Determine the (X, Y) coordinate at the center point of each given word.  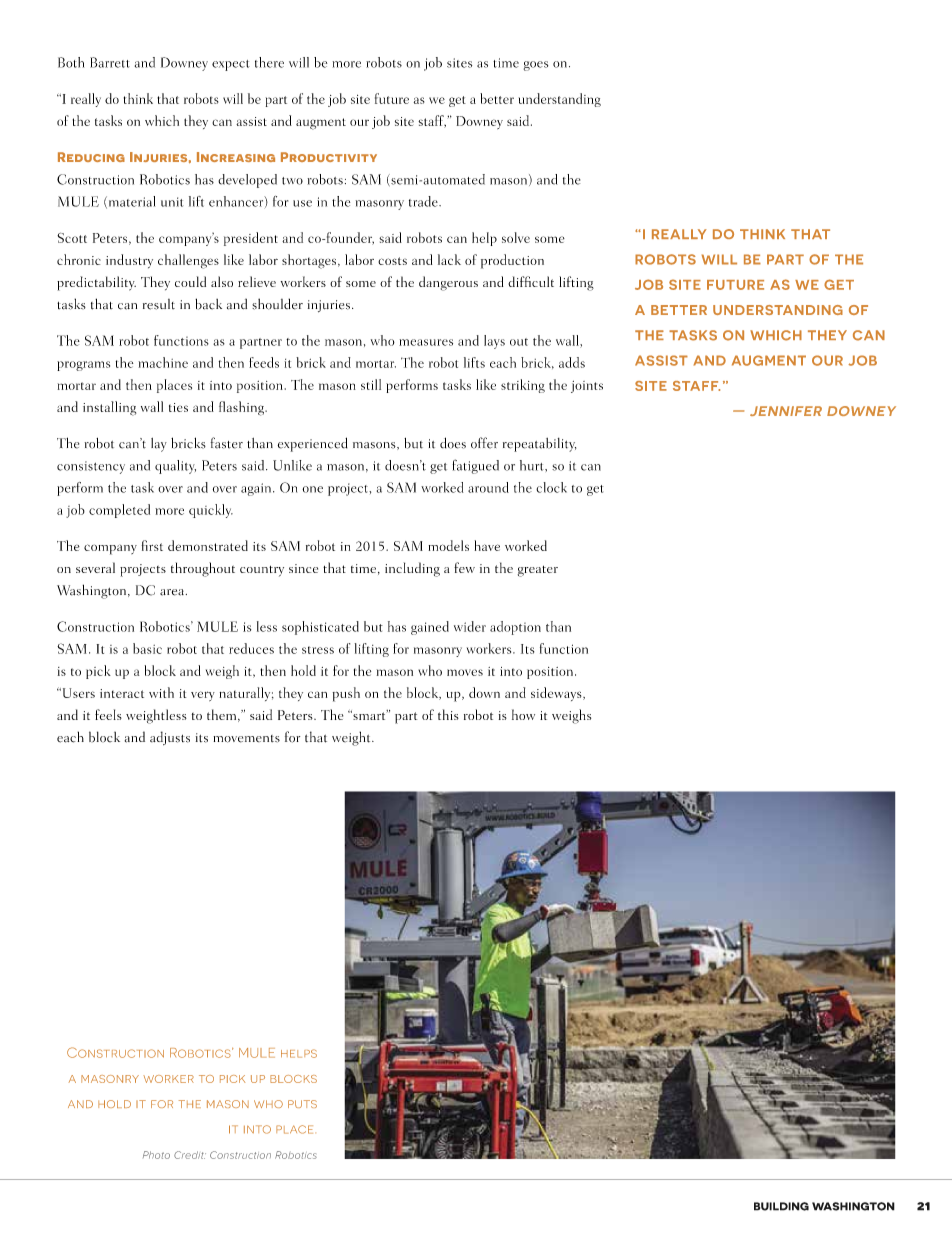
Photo (156, 1155)
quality (175, 467)
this (448, 714)
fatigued (476, 466)
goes (536, 66)
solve (516, 237)
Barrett (110, 62)
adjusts (170, 738)
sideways (557, 694)
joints (587, 387)
